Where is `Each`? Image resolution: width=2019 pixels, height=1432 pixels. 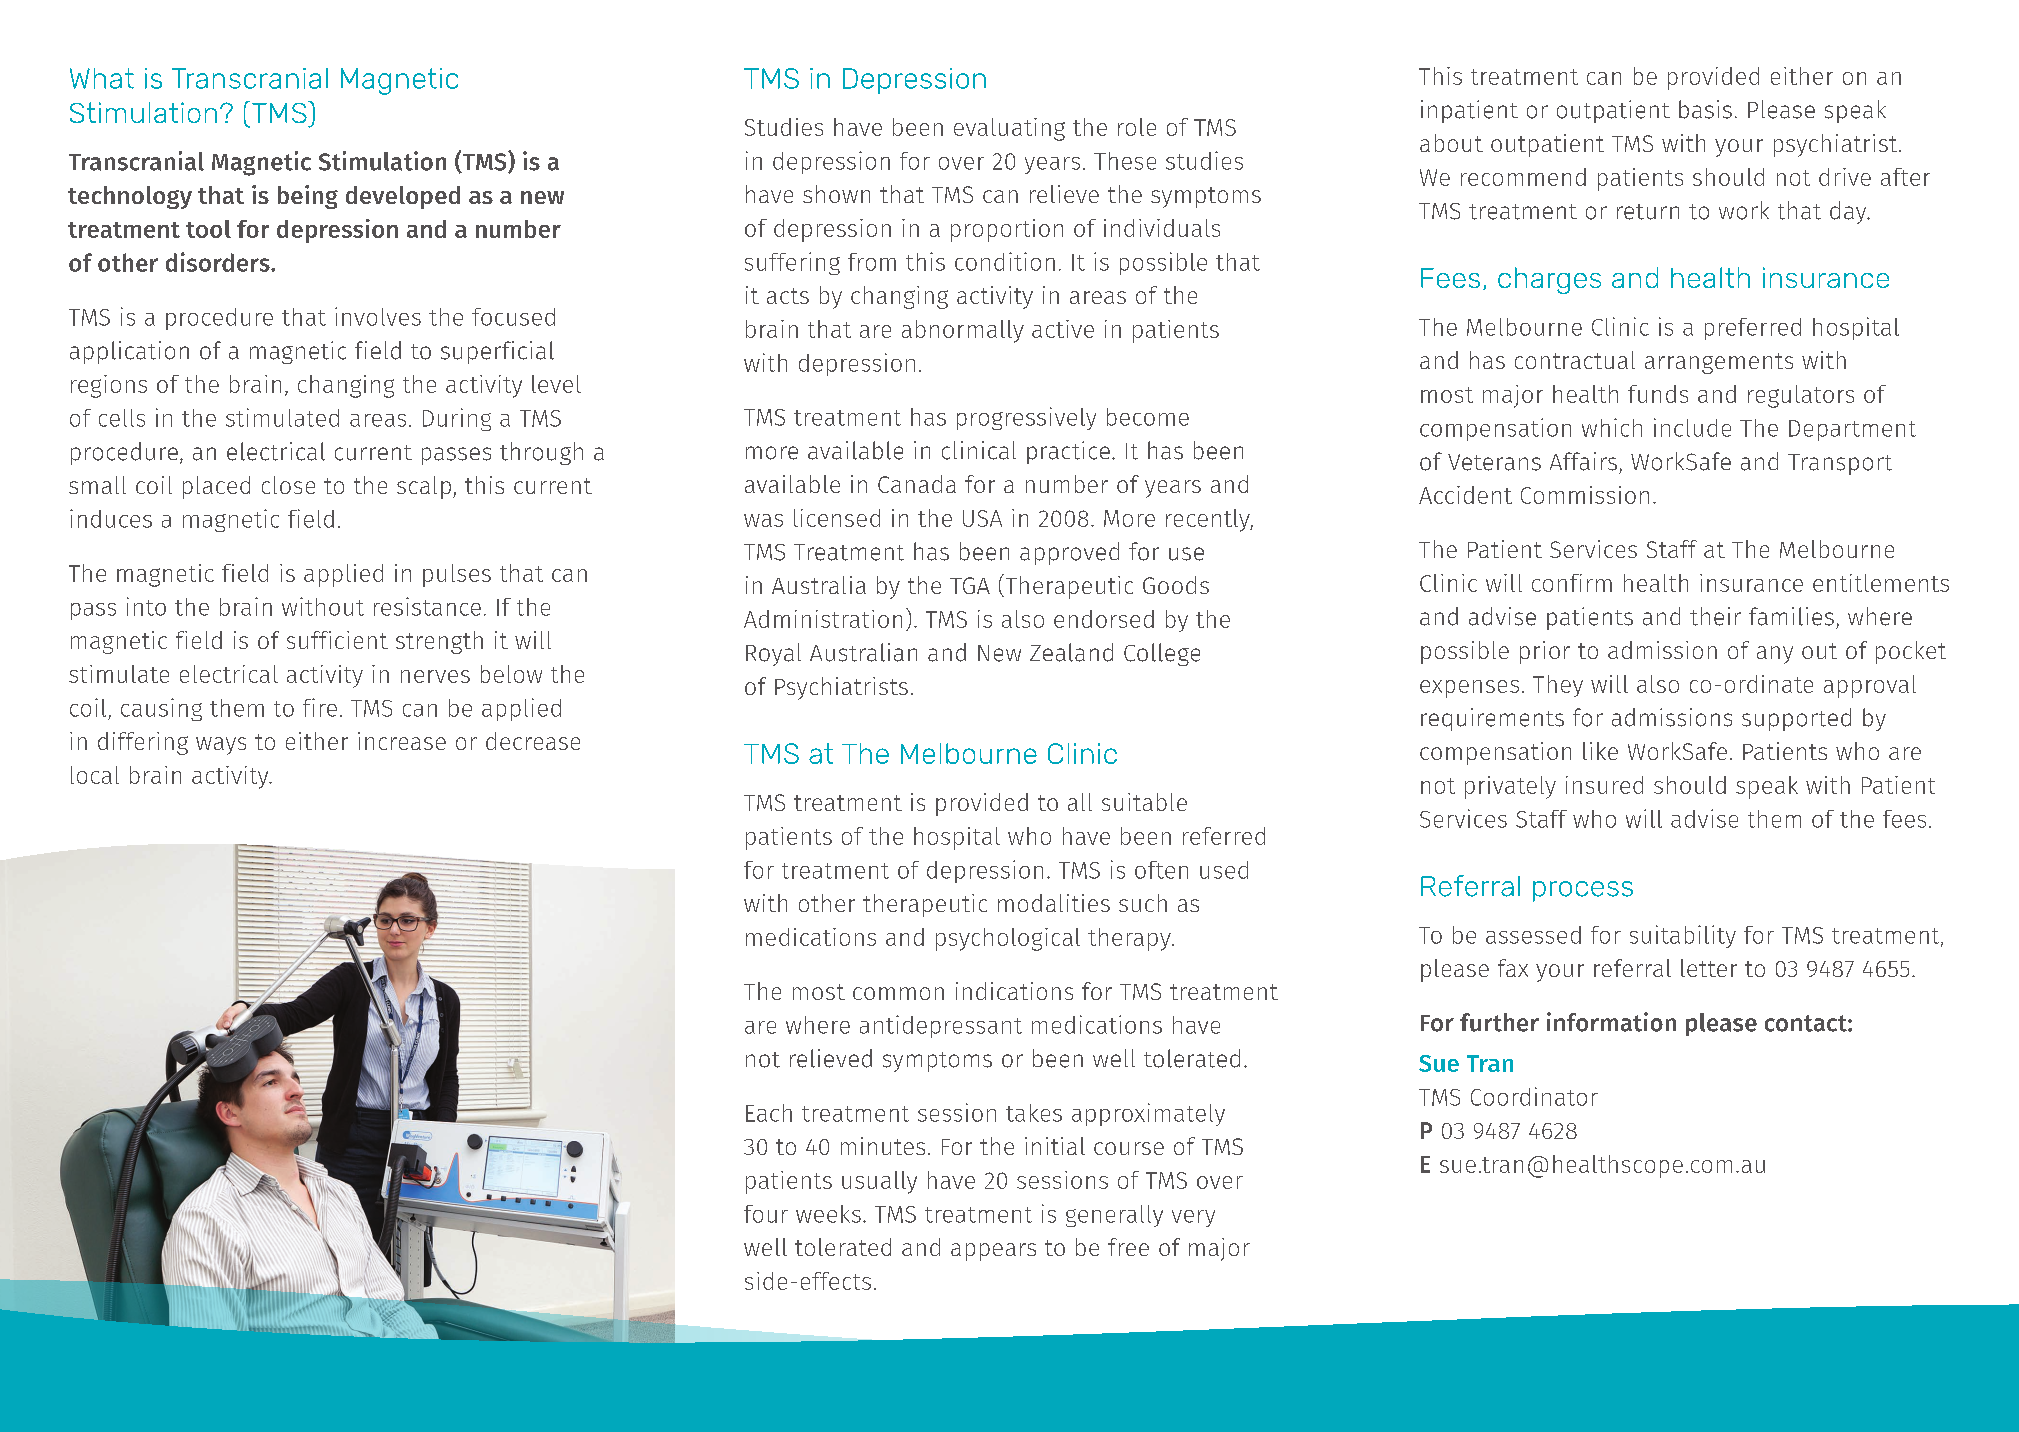 Each is located at coordinates (769, 1113).
